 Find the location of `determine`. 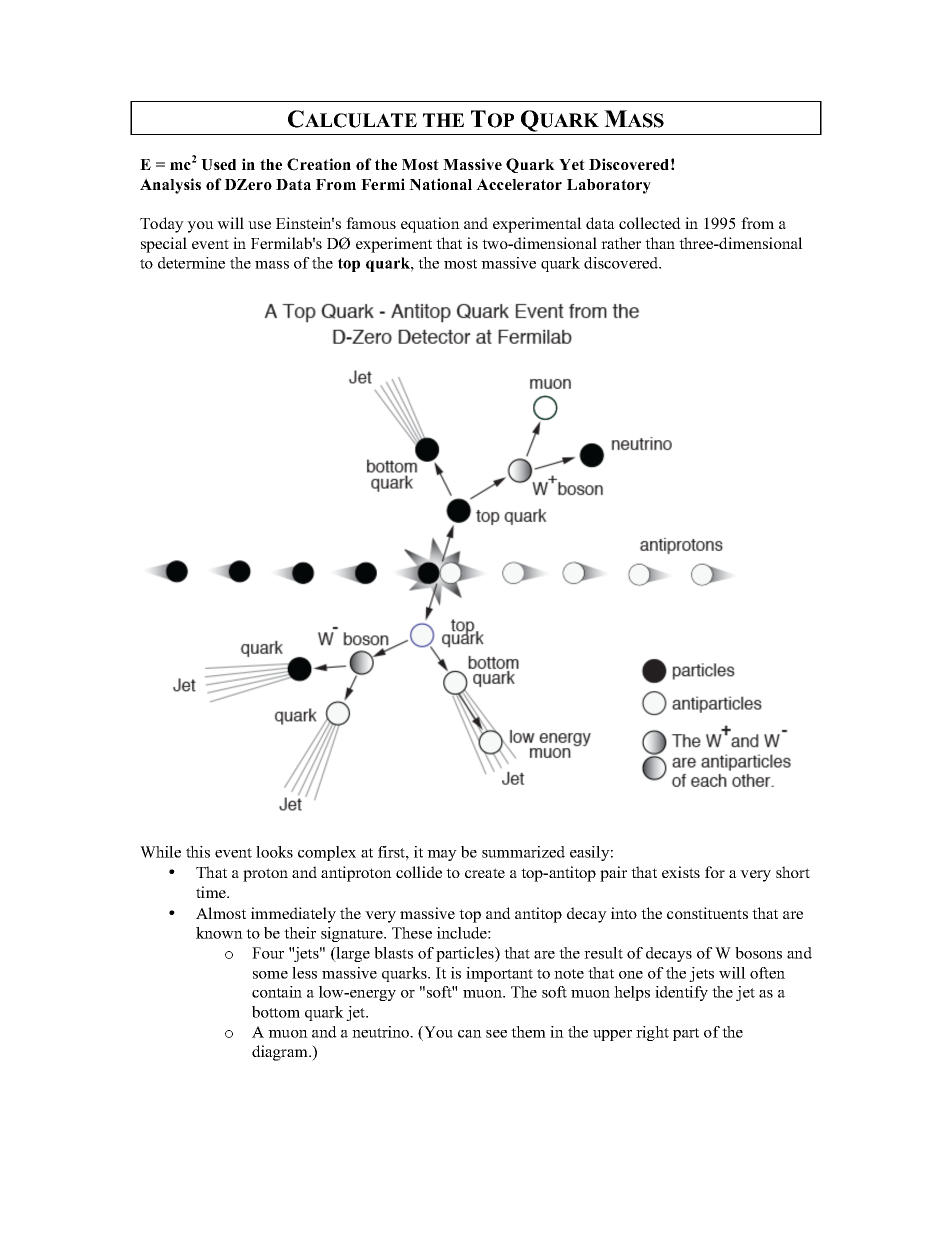

determine is located at coordinates (191, 263).
